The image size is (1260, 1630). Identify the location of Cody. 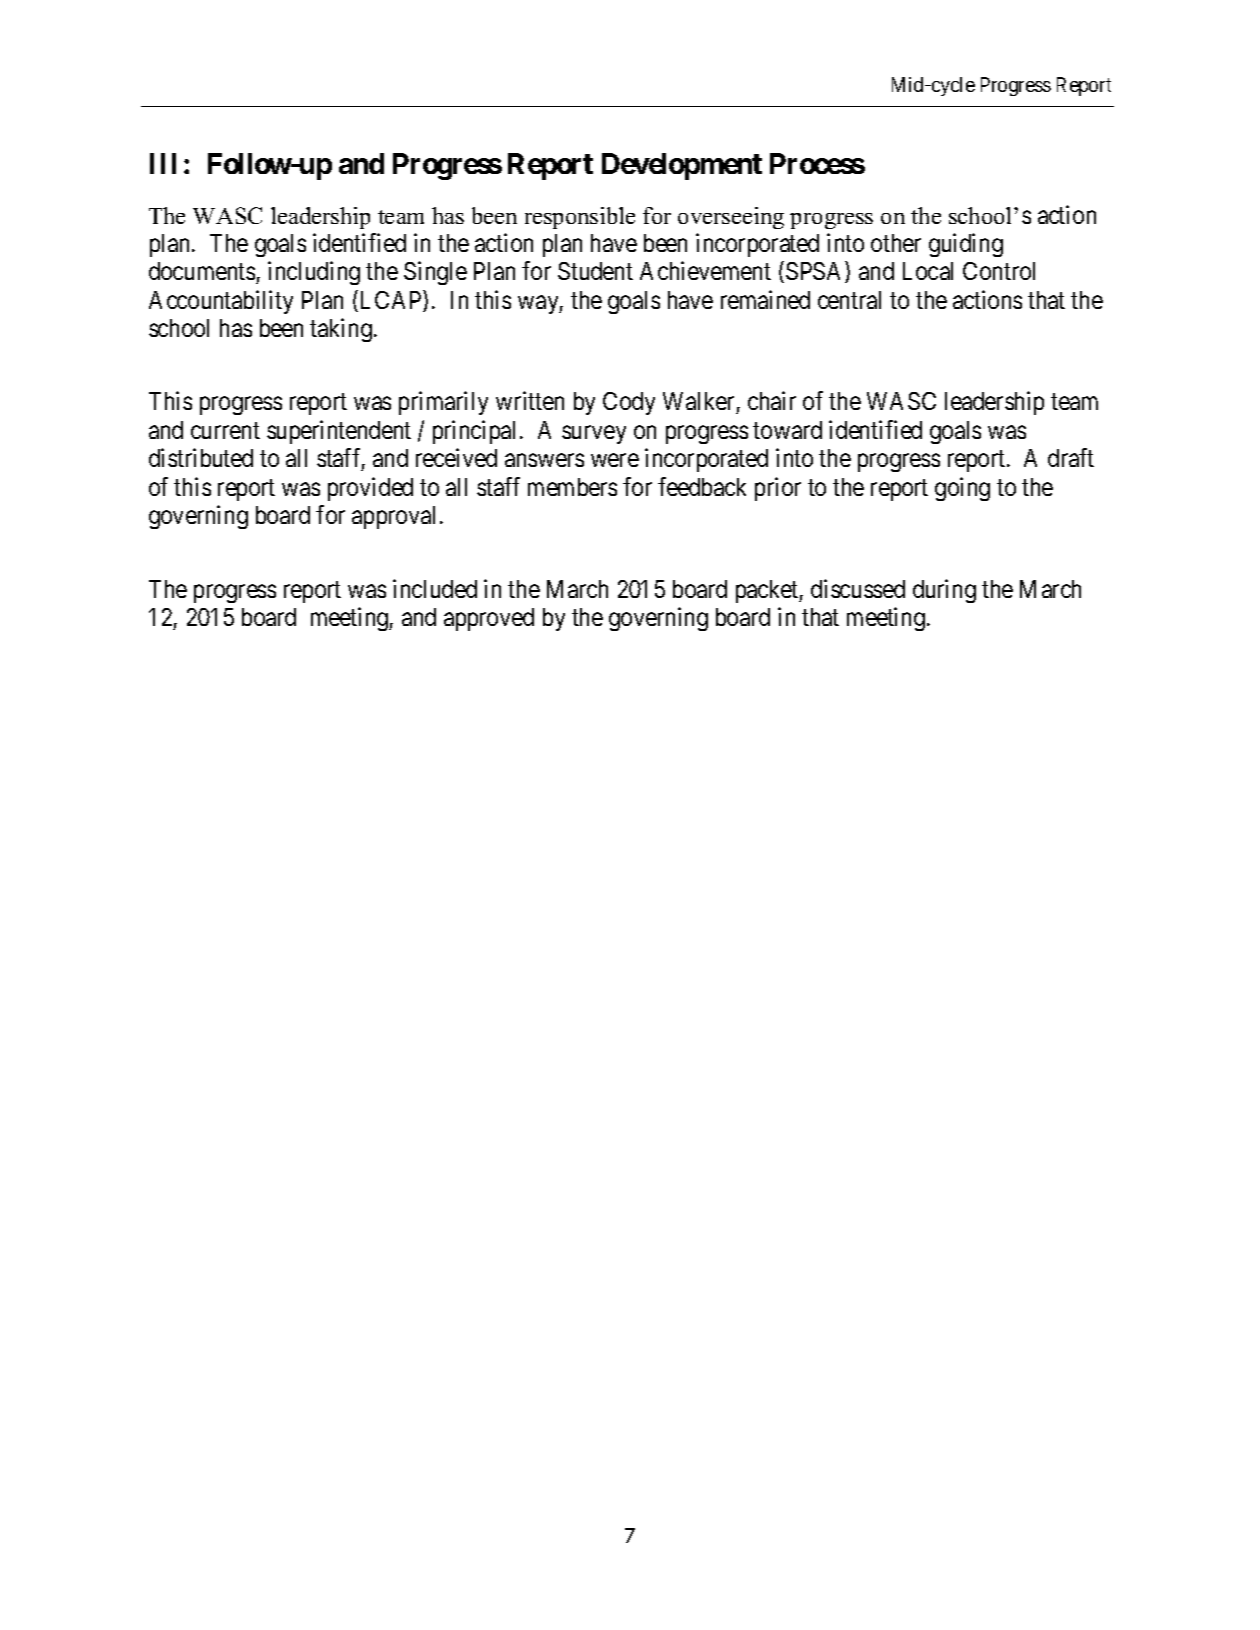
(629, 403).
